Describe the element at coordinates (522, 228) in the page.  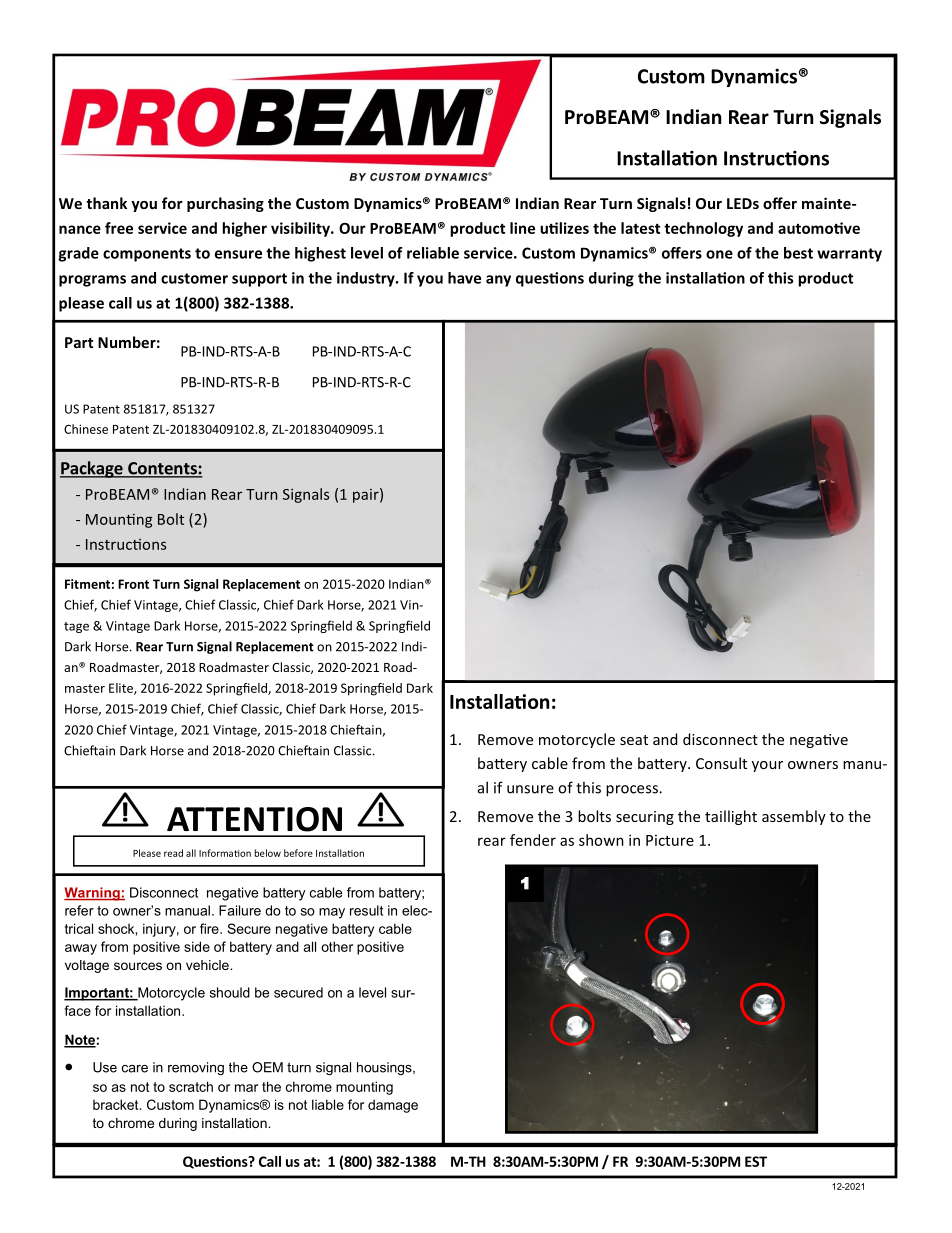
I see `line` at that location.
